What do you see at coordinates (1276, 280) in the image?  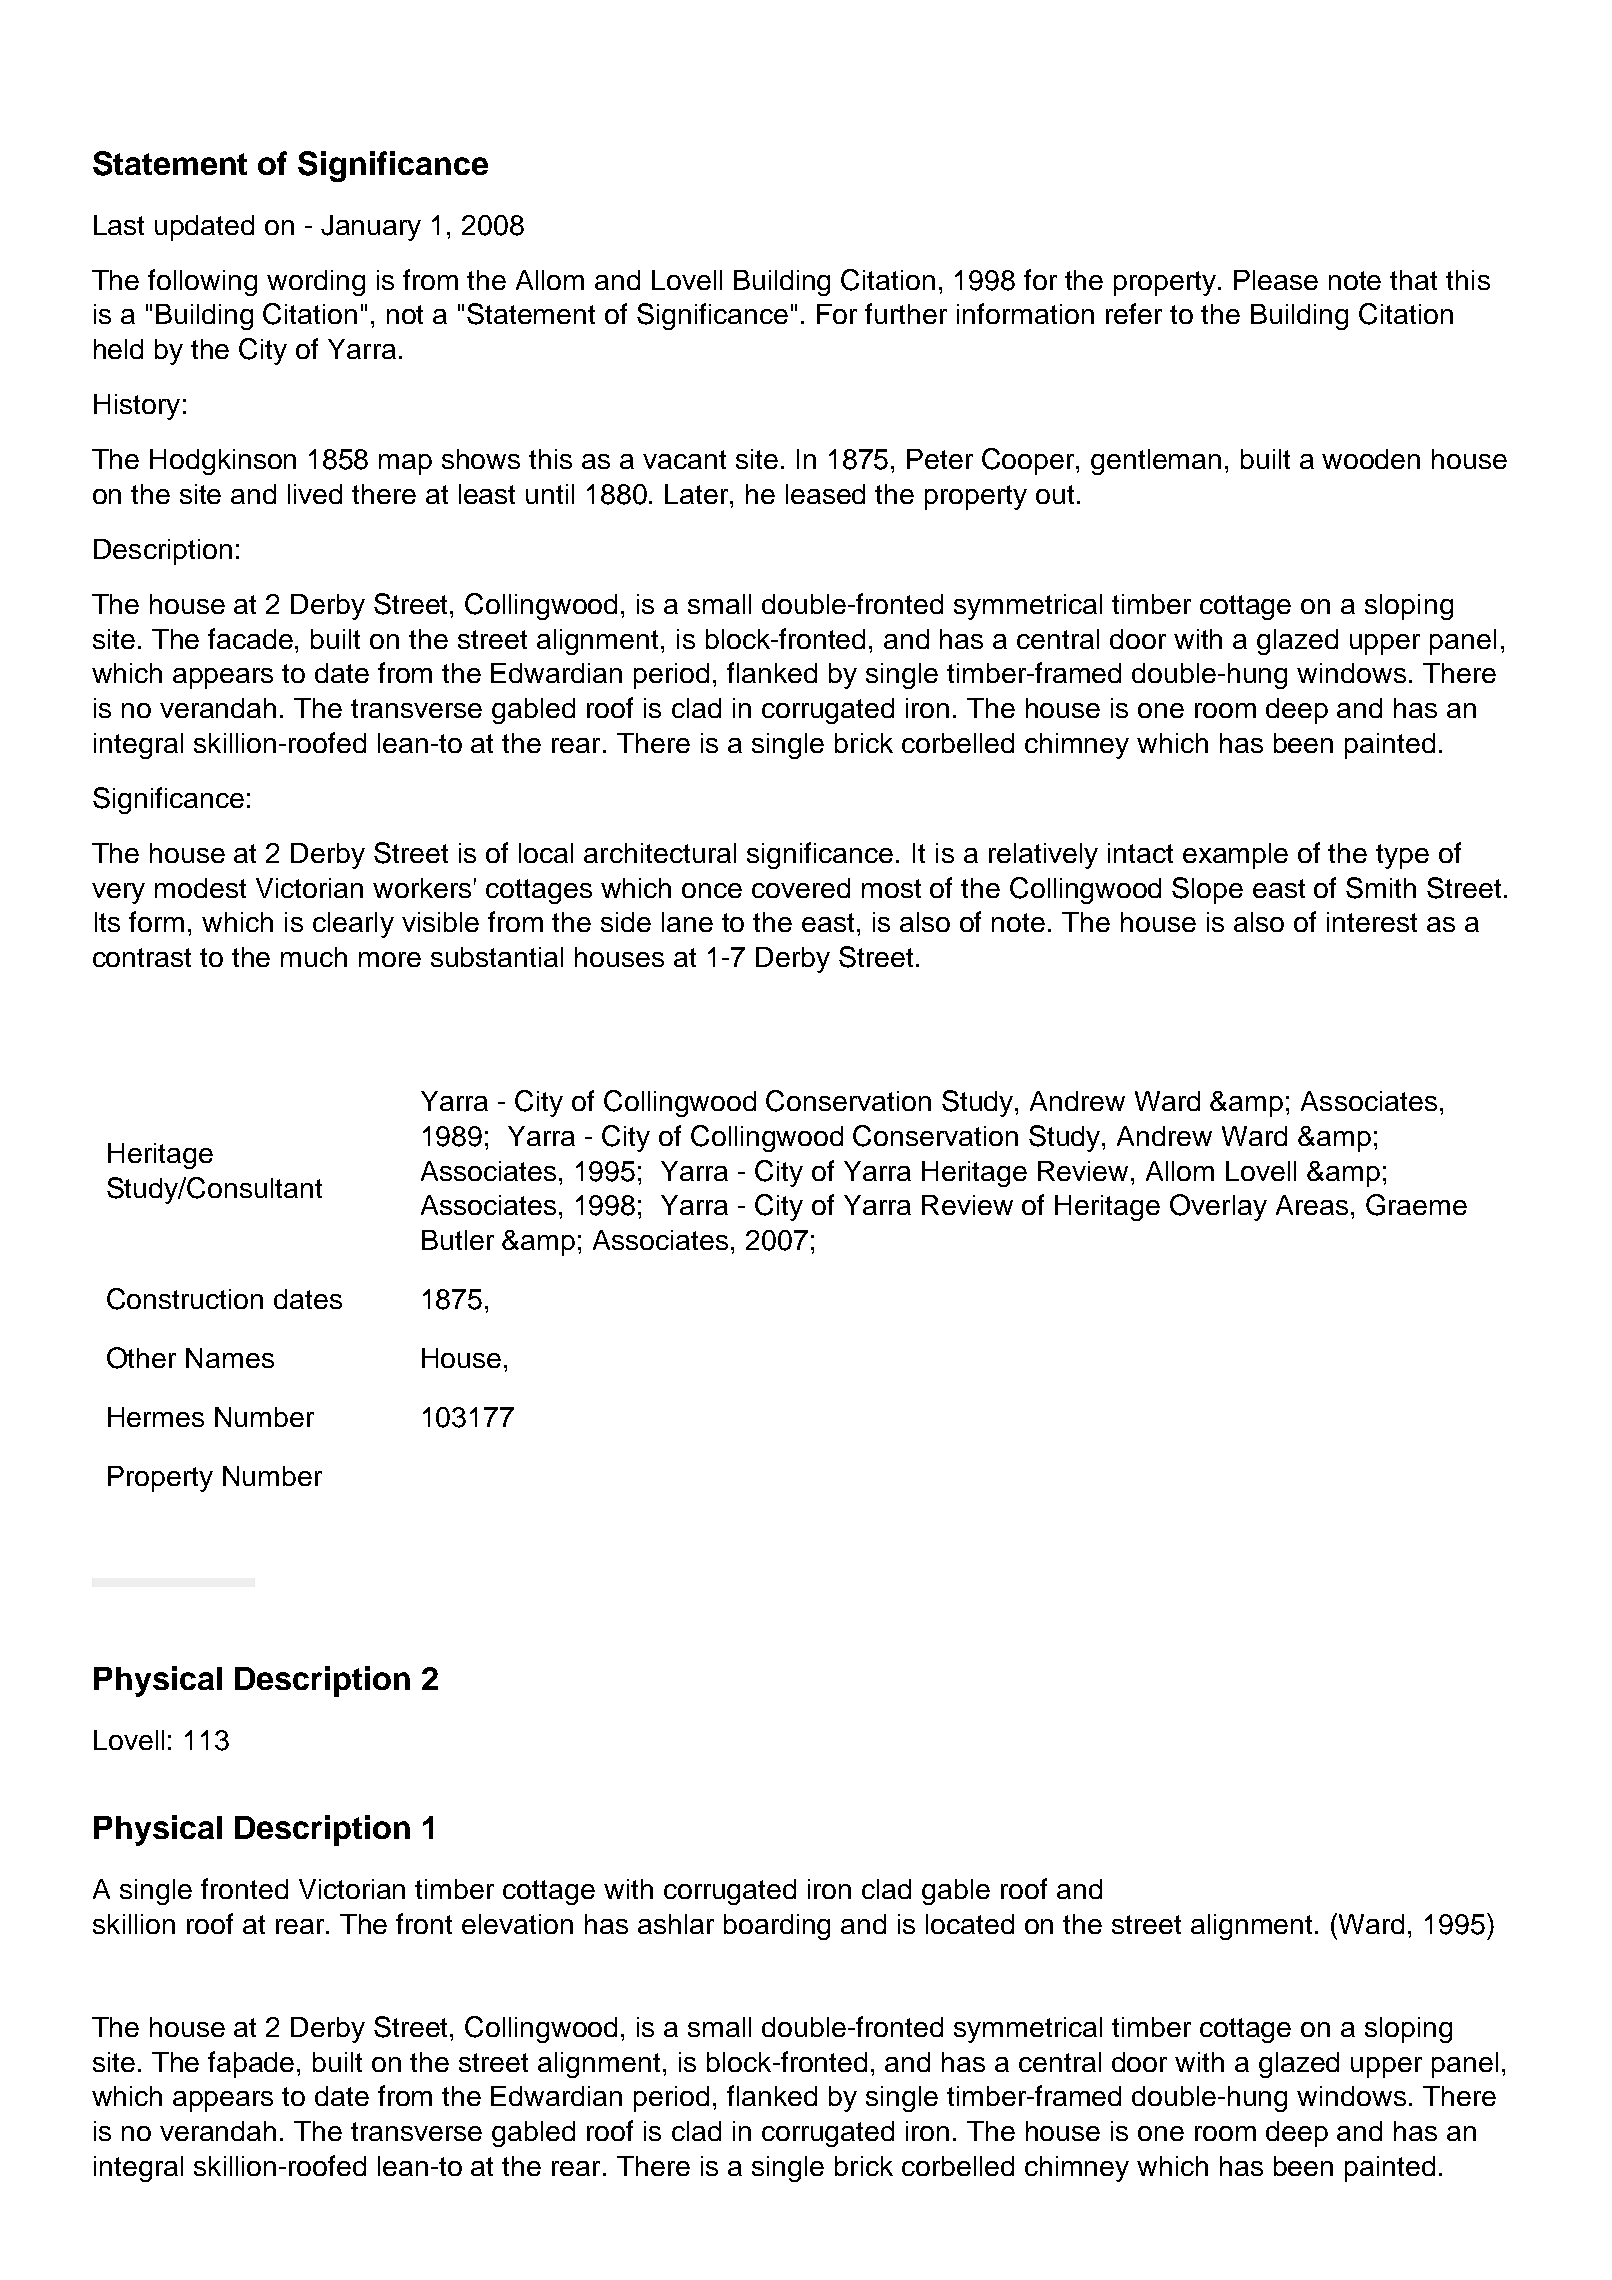 I see `Please` at bounding box center [1276, 280].
